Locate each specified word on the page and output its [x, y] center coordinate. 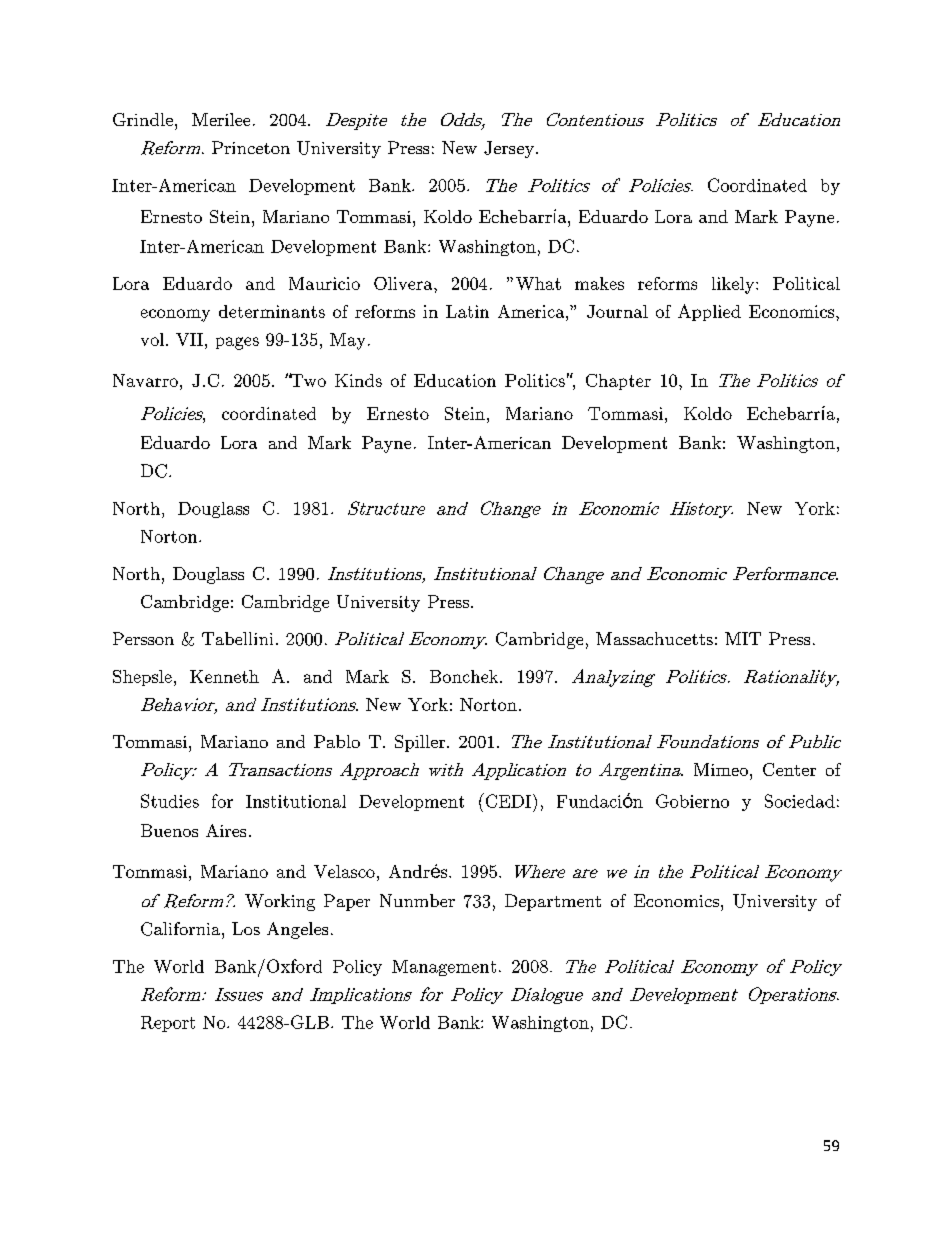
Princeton [251, 147]
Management [444, 968]
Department [553, 902]
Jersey [509, 149]
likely [734, 285]
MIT [743, 638]
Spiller [421, 743]
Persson [143, 638]
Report [168, 1024]
